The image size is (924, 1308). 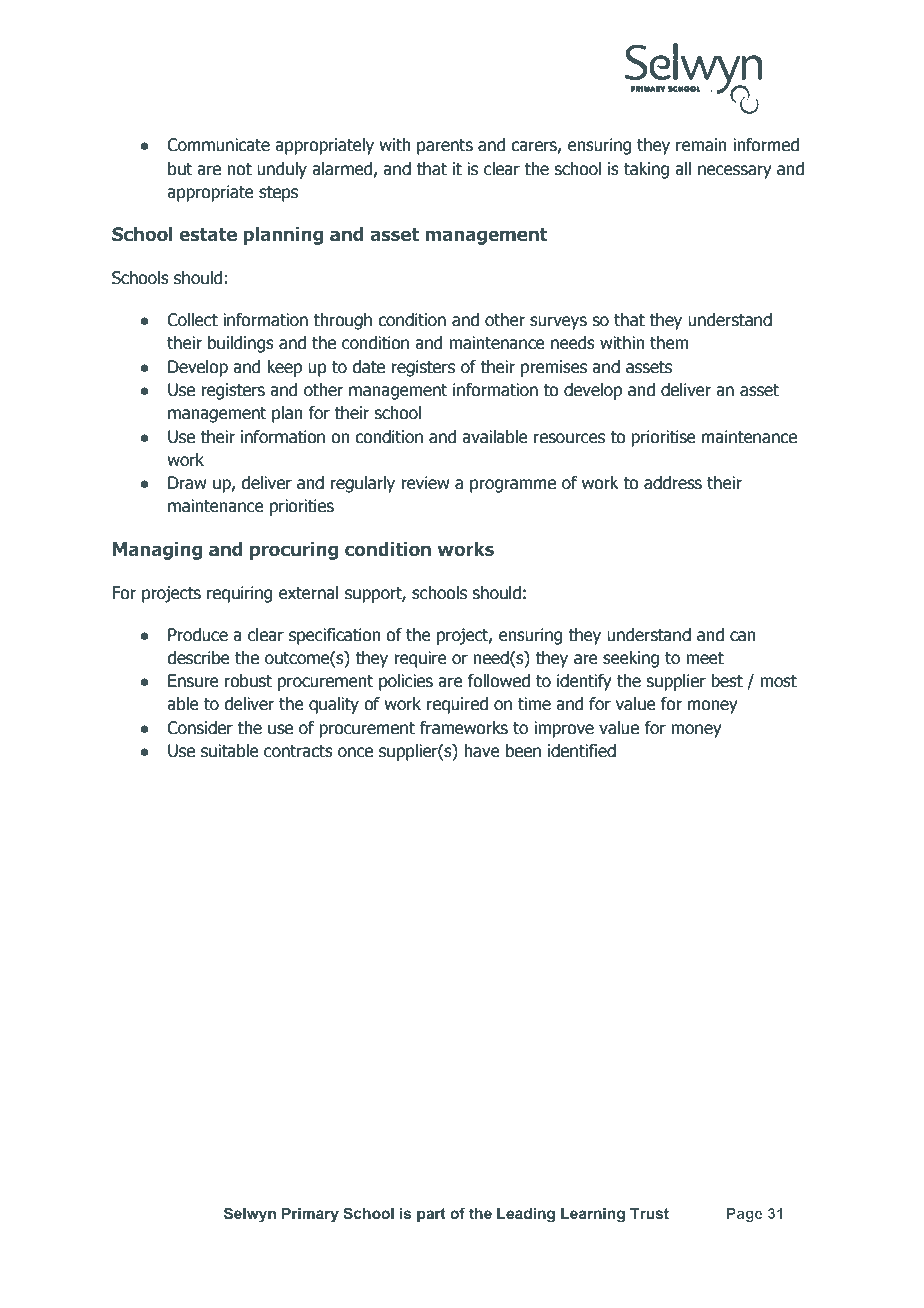 I want to click on have, so click(x=482, y=751).
